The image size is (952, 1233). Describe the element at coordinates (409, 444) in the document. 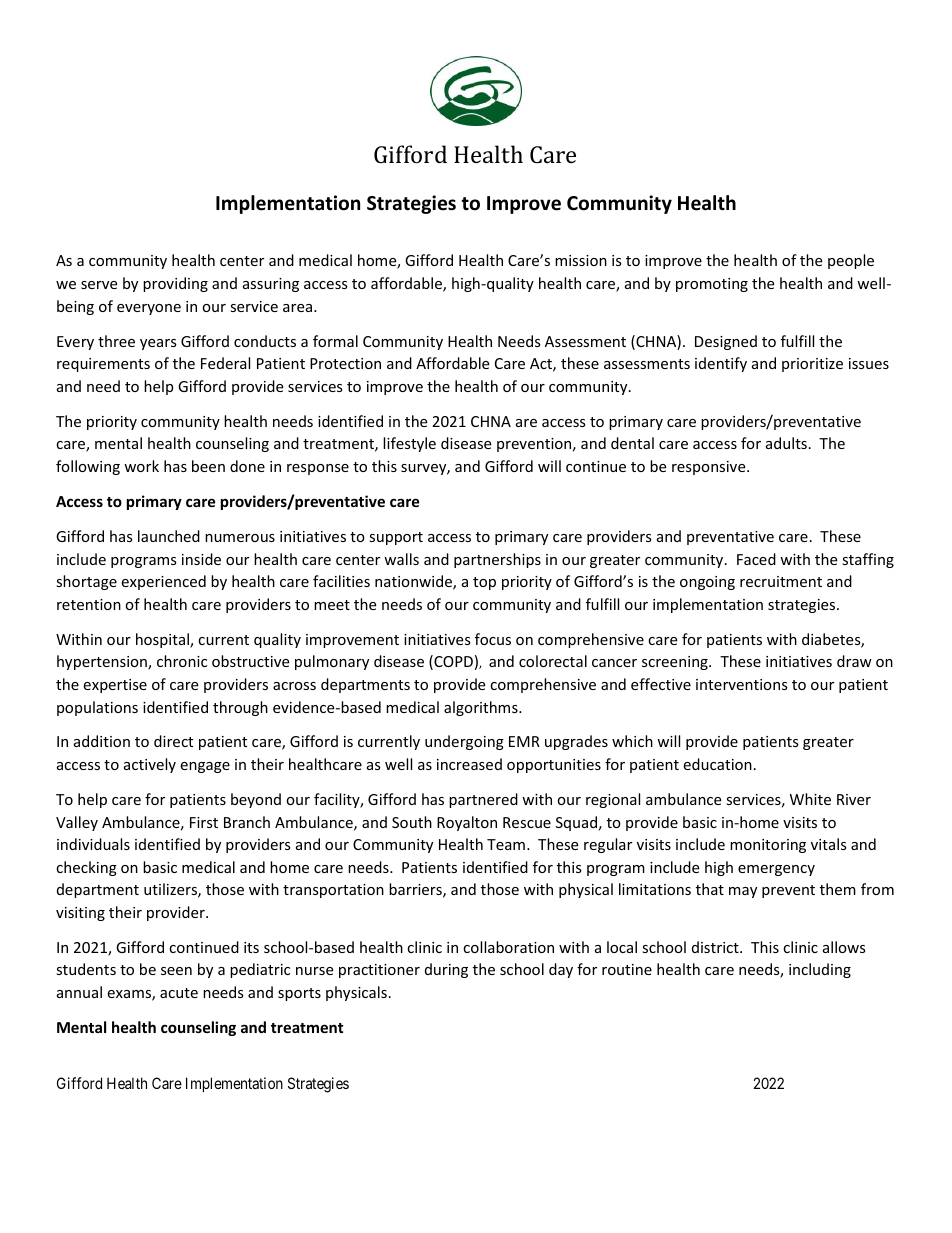

I see `lifestyle` at that location.
